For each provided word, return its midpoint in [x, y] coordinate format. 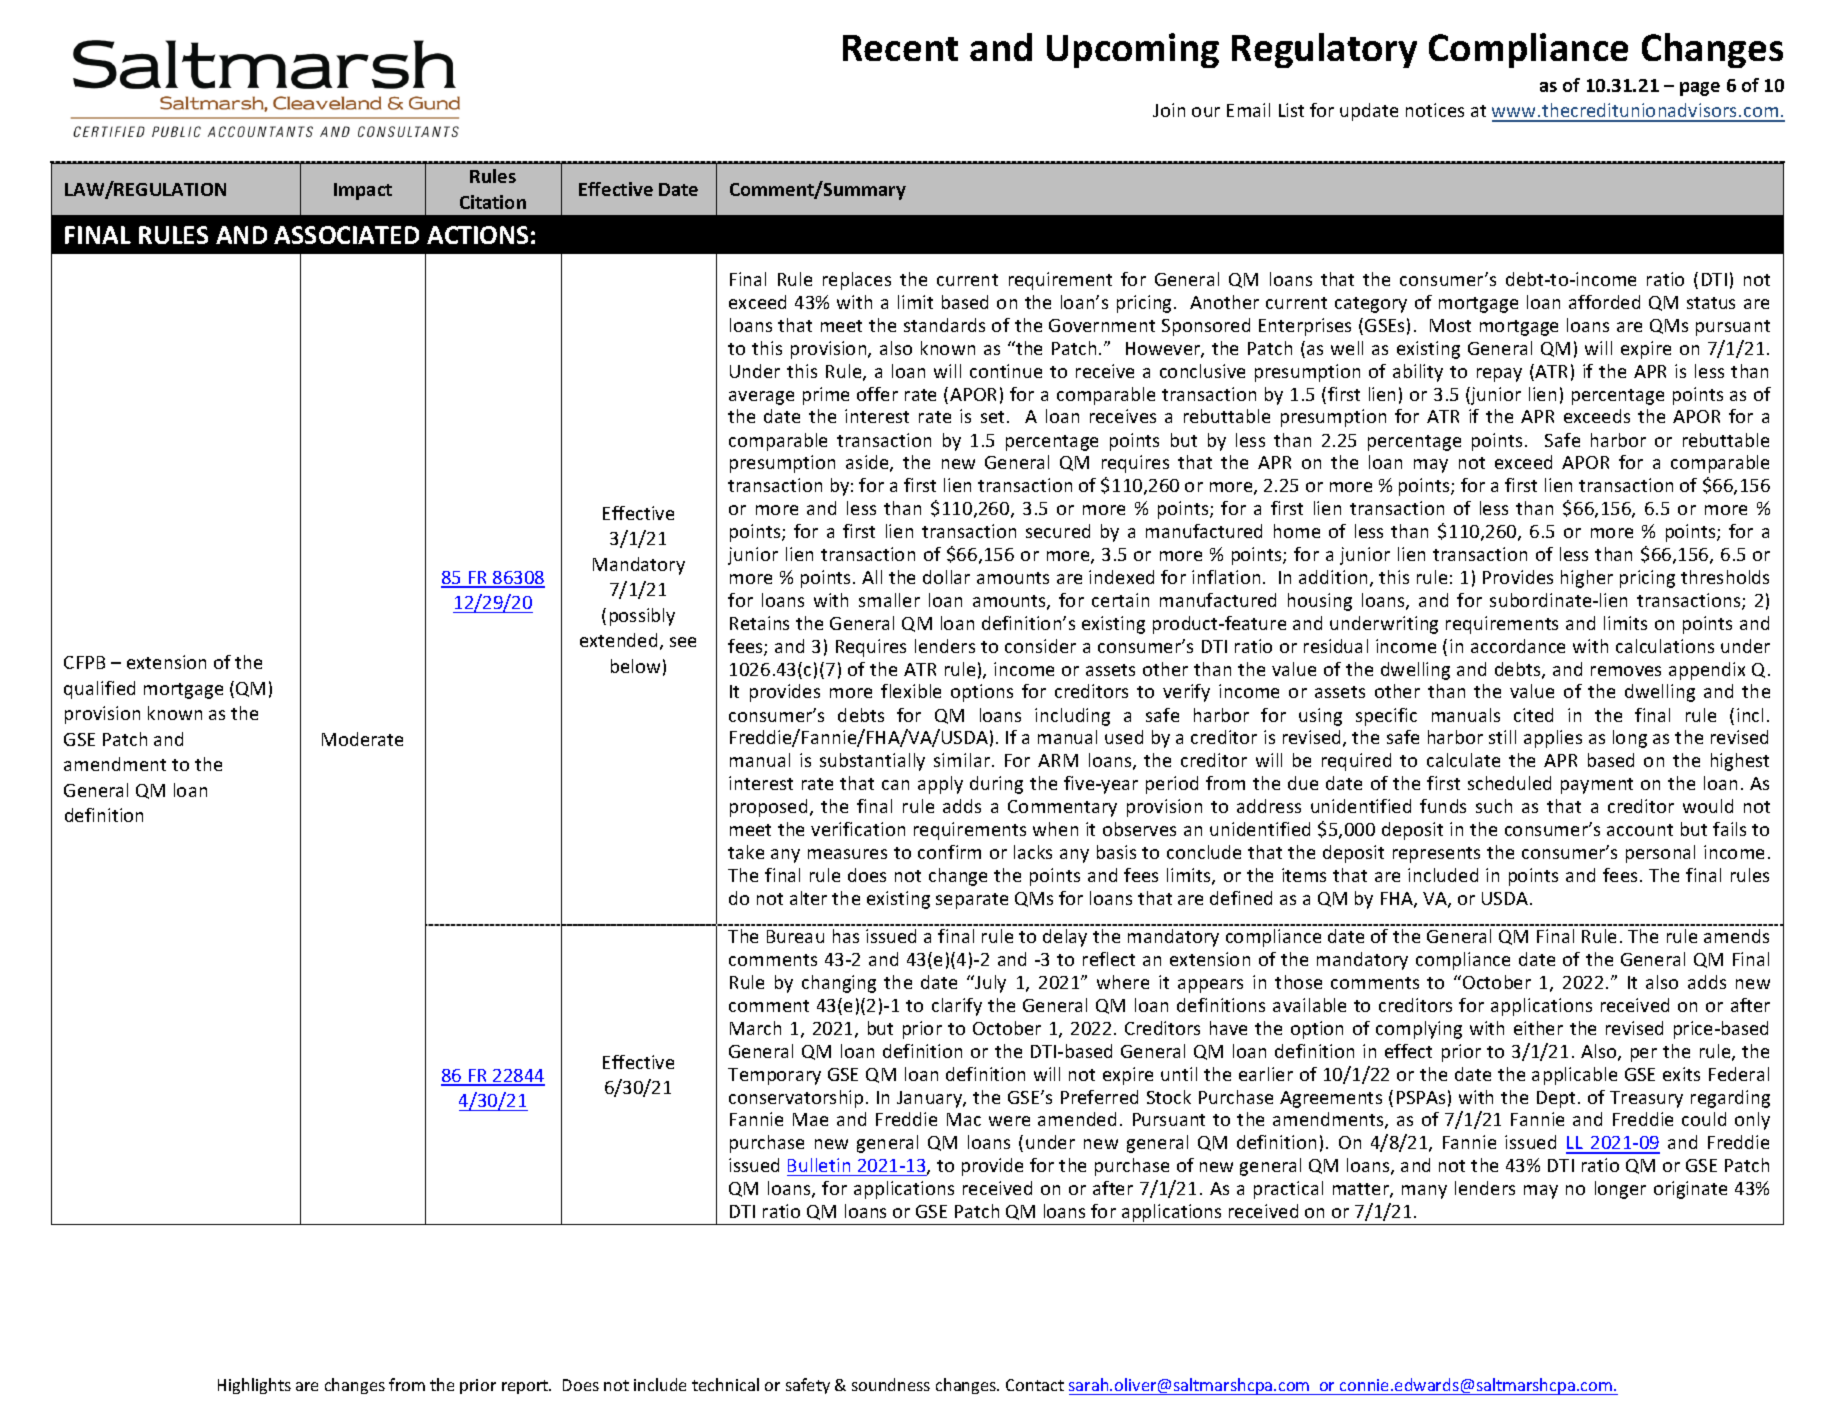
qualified [99, 690]
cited [1533, 715]
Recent [900, 48]
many [1424, 1192]
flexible [911, 691]
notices [1435, 110]
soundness [891, 1384]
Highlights [254, 1386]
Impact [363, 191]
